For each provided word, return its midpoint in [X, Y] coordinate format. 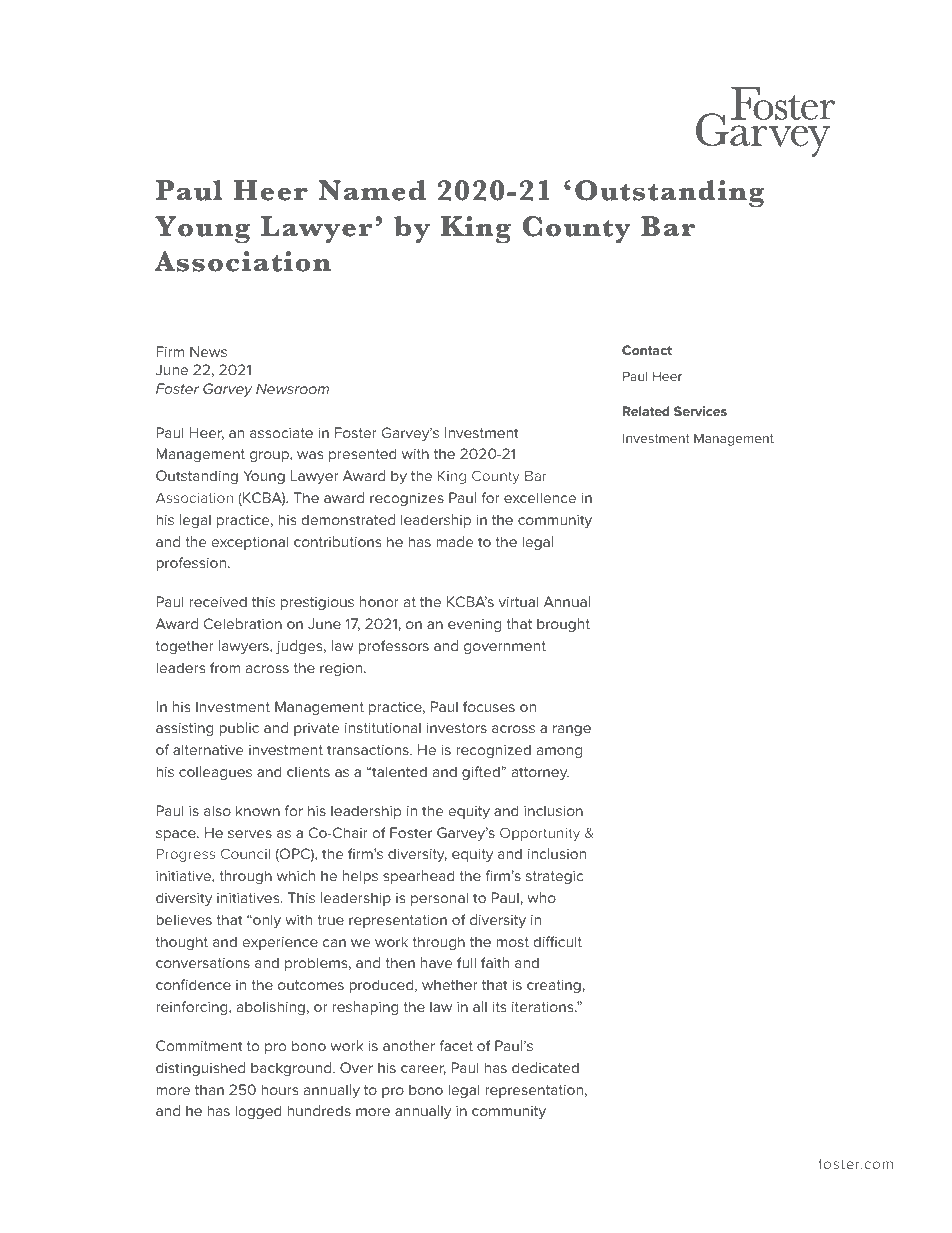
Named [372, 190]
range [572, 730]
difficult [558, 941]
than [209, 1089]
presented [363, 455]
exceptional [250, 543]
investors [457, 728]
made [454, 541]
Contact [647, 350]
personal [439, 899]
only [266, 921]
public [239, 729]
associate [281, 433]
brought [563, 625]
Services [700, 411]
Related [646, 411]
